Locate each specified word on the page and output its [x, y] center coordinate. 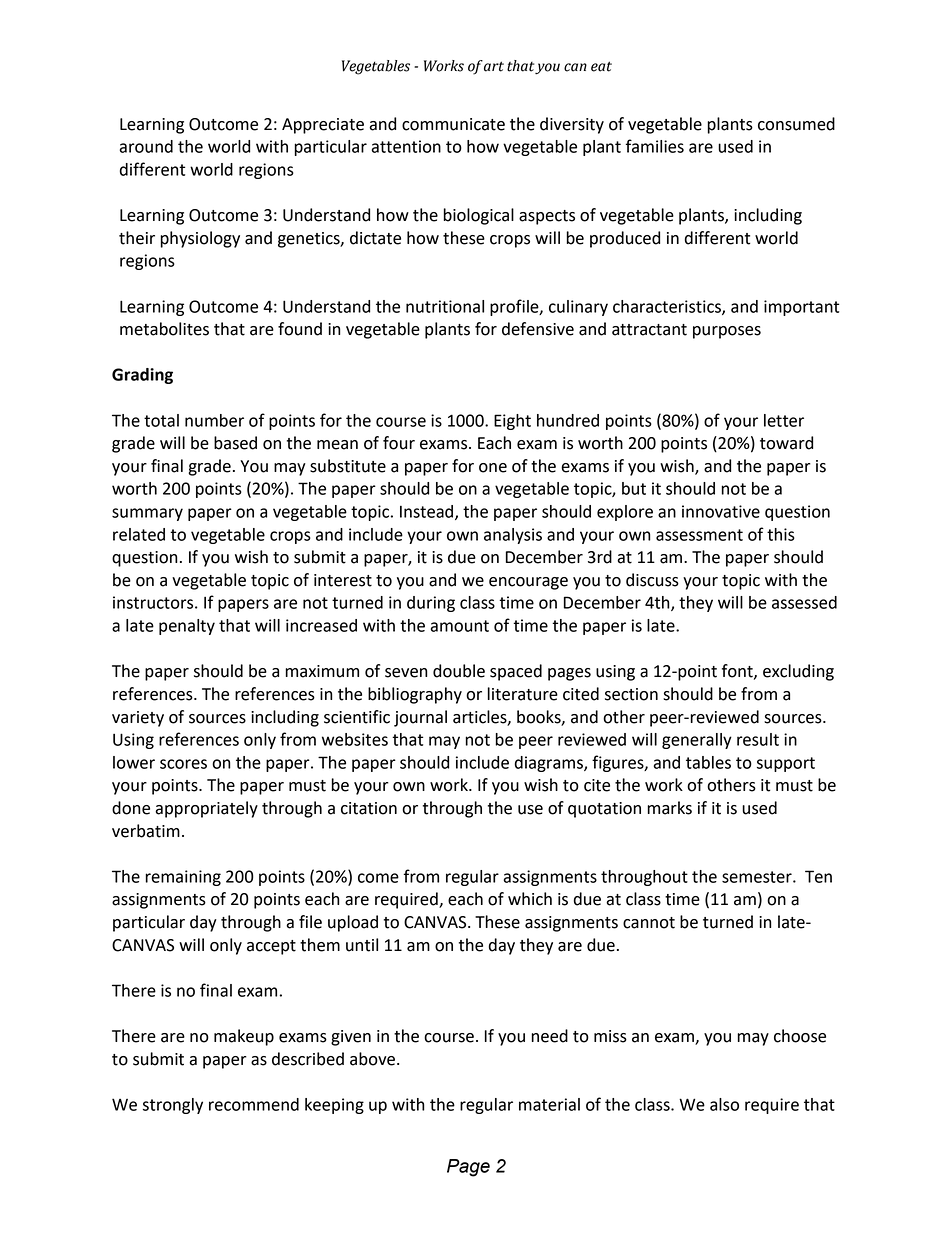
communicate [453, 124]
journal [420, 718]
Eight [512, 422]
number [214, 420]
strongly [173, 1106]
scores [183, 764]
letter [784, 420]
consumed [796, 124]
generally [697, 741]
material [549, 1104]
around [146, 146]
